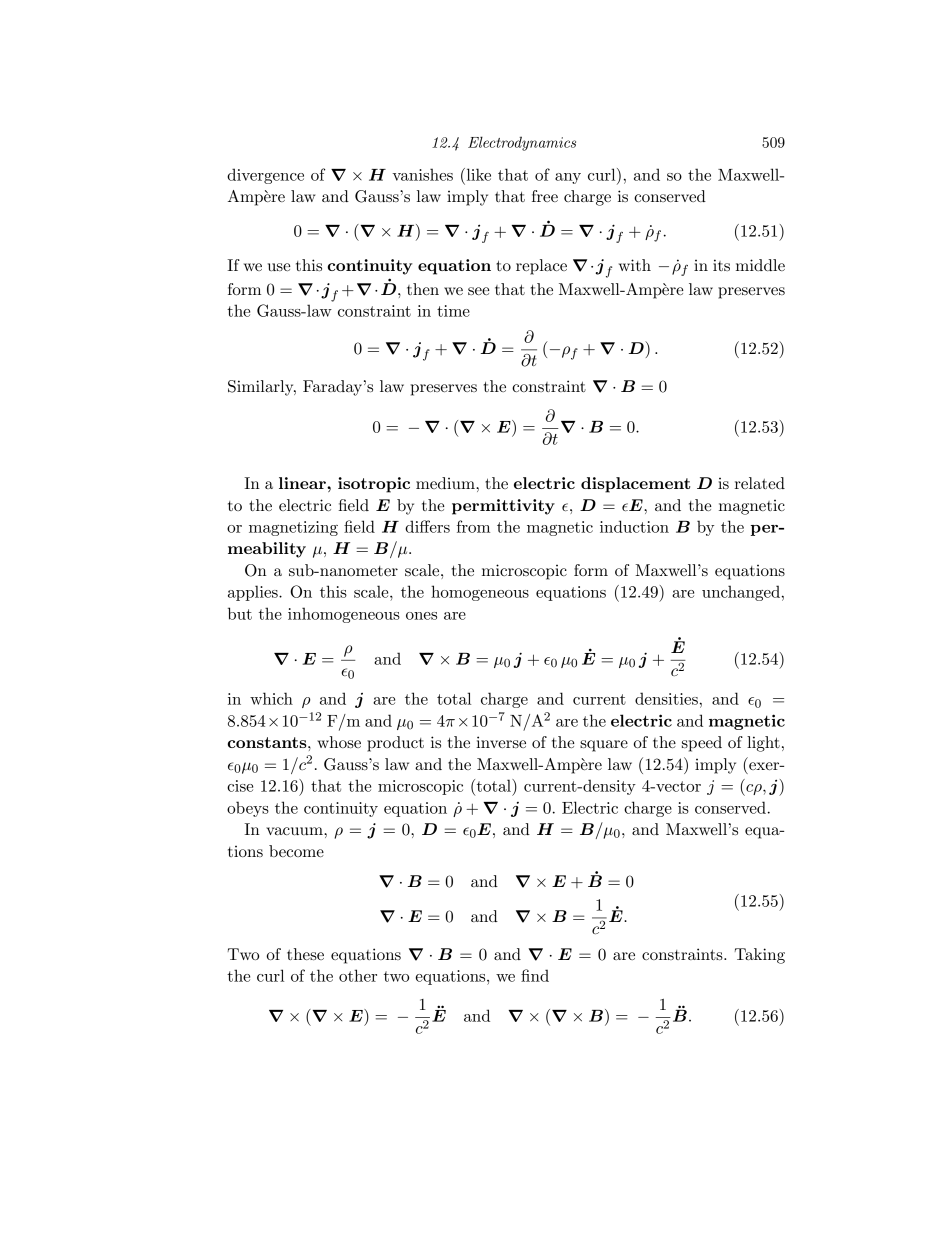 The width and height of the page is (952, 1233). What do you see at coordinates (240, 613) in the page?
I see `but` at bounding box center [240, 613].
